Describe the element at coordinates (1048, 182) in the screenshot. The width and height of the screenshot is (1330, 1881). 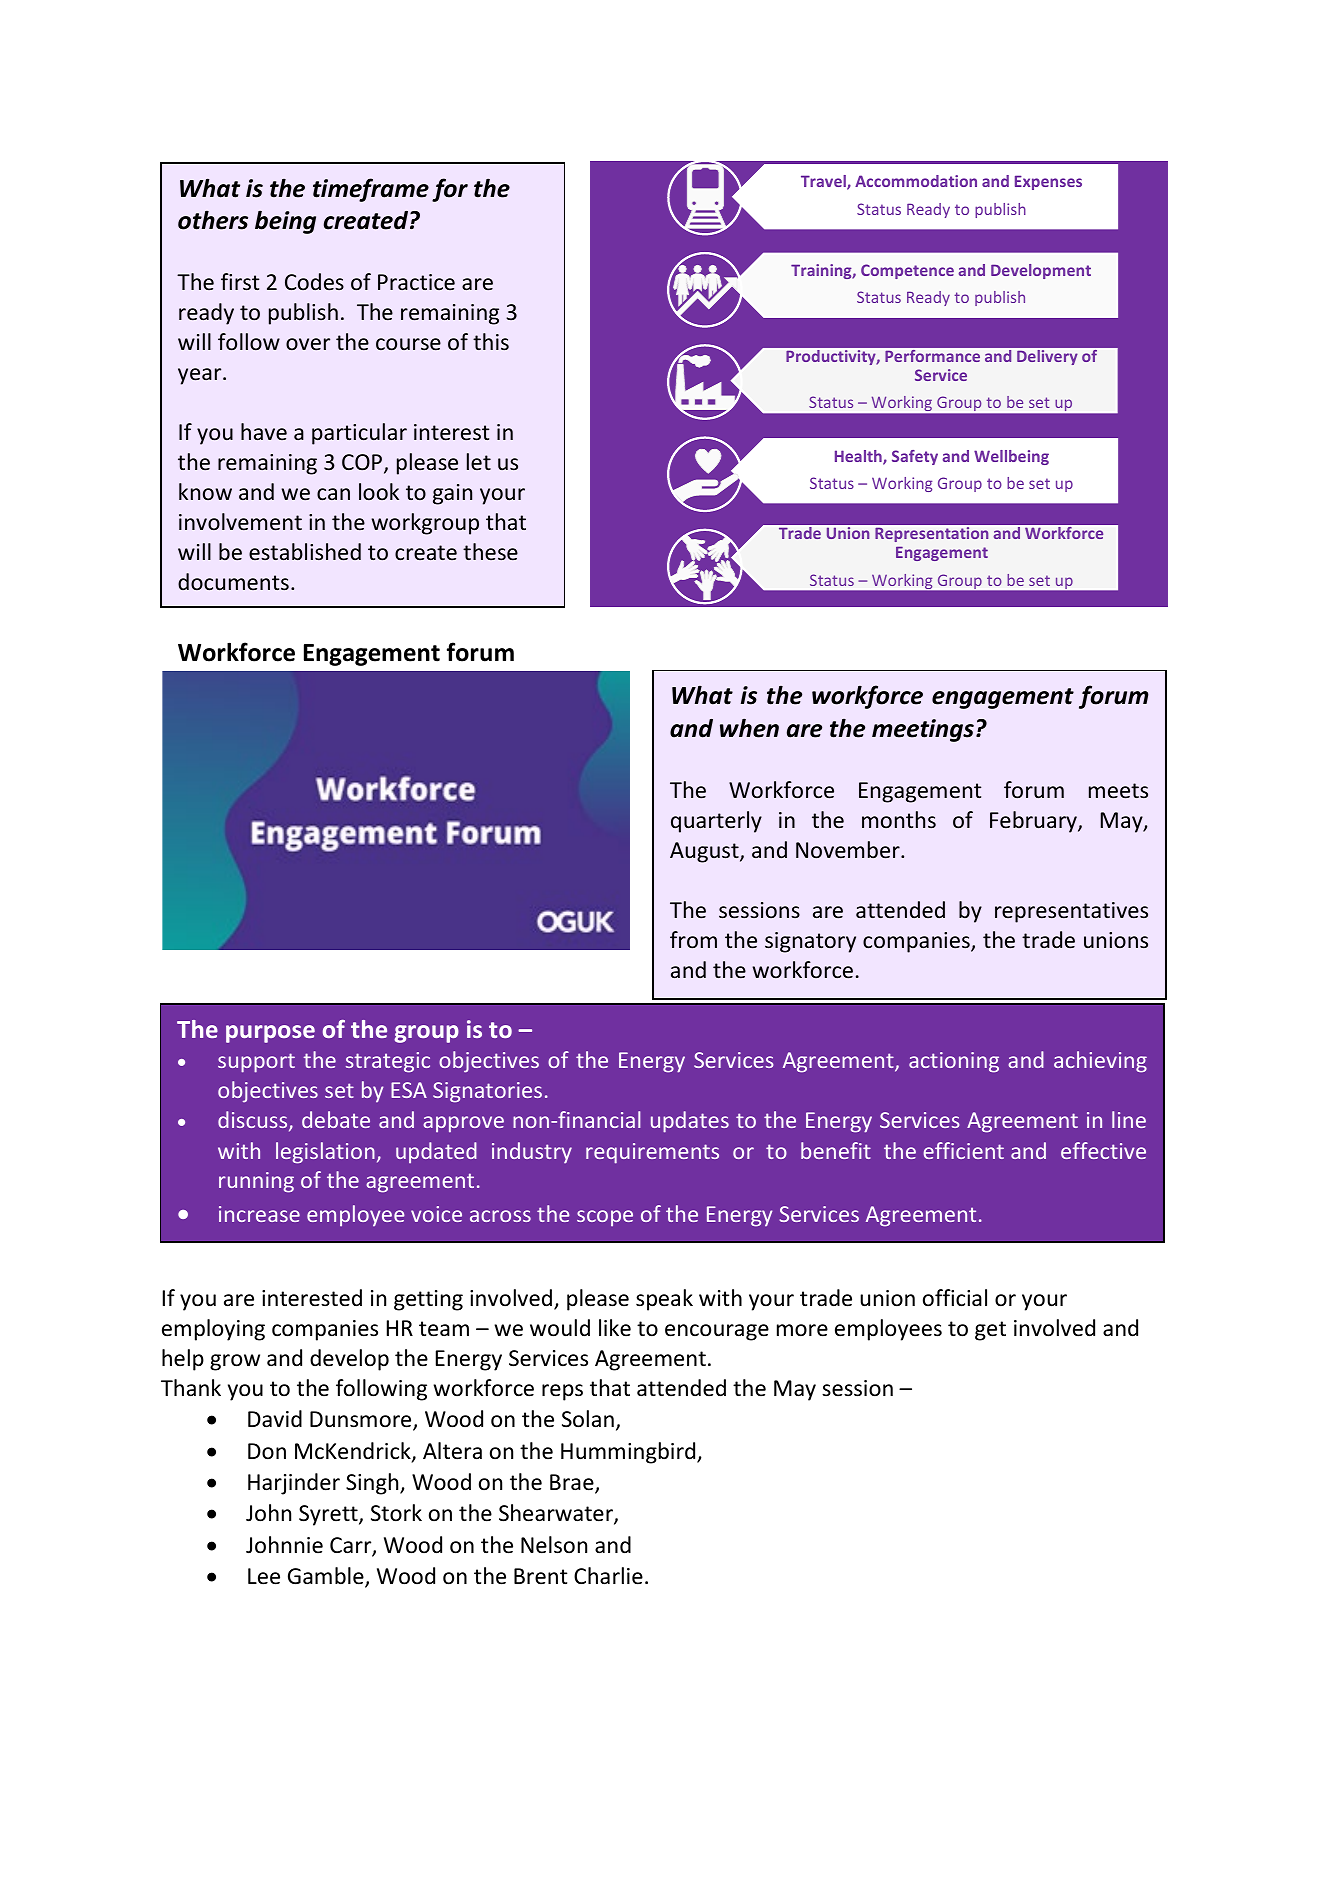
I see `Expenses` at that location.
